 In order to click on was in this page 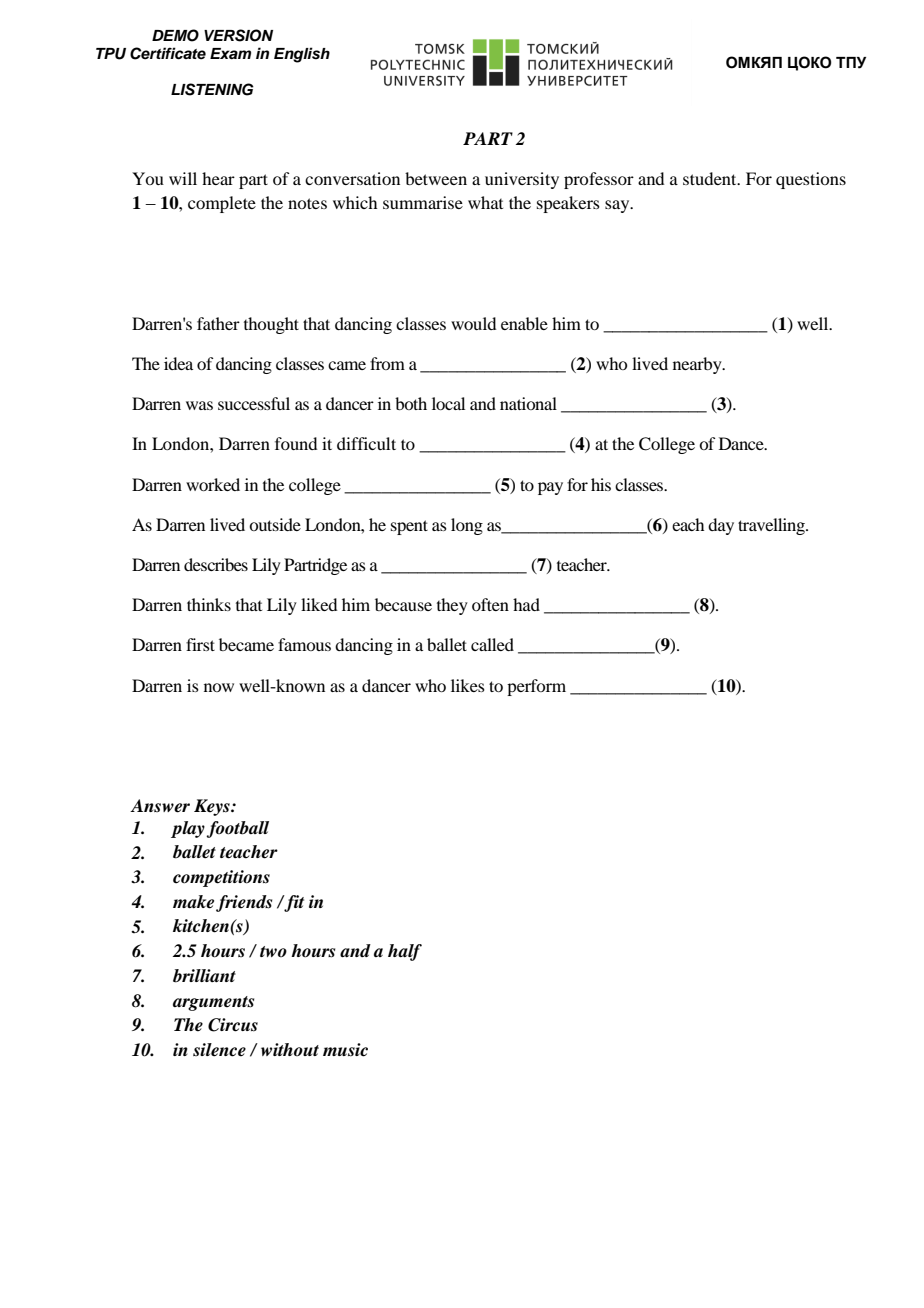, I will do `click(199, 405)`.
